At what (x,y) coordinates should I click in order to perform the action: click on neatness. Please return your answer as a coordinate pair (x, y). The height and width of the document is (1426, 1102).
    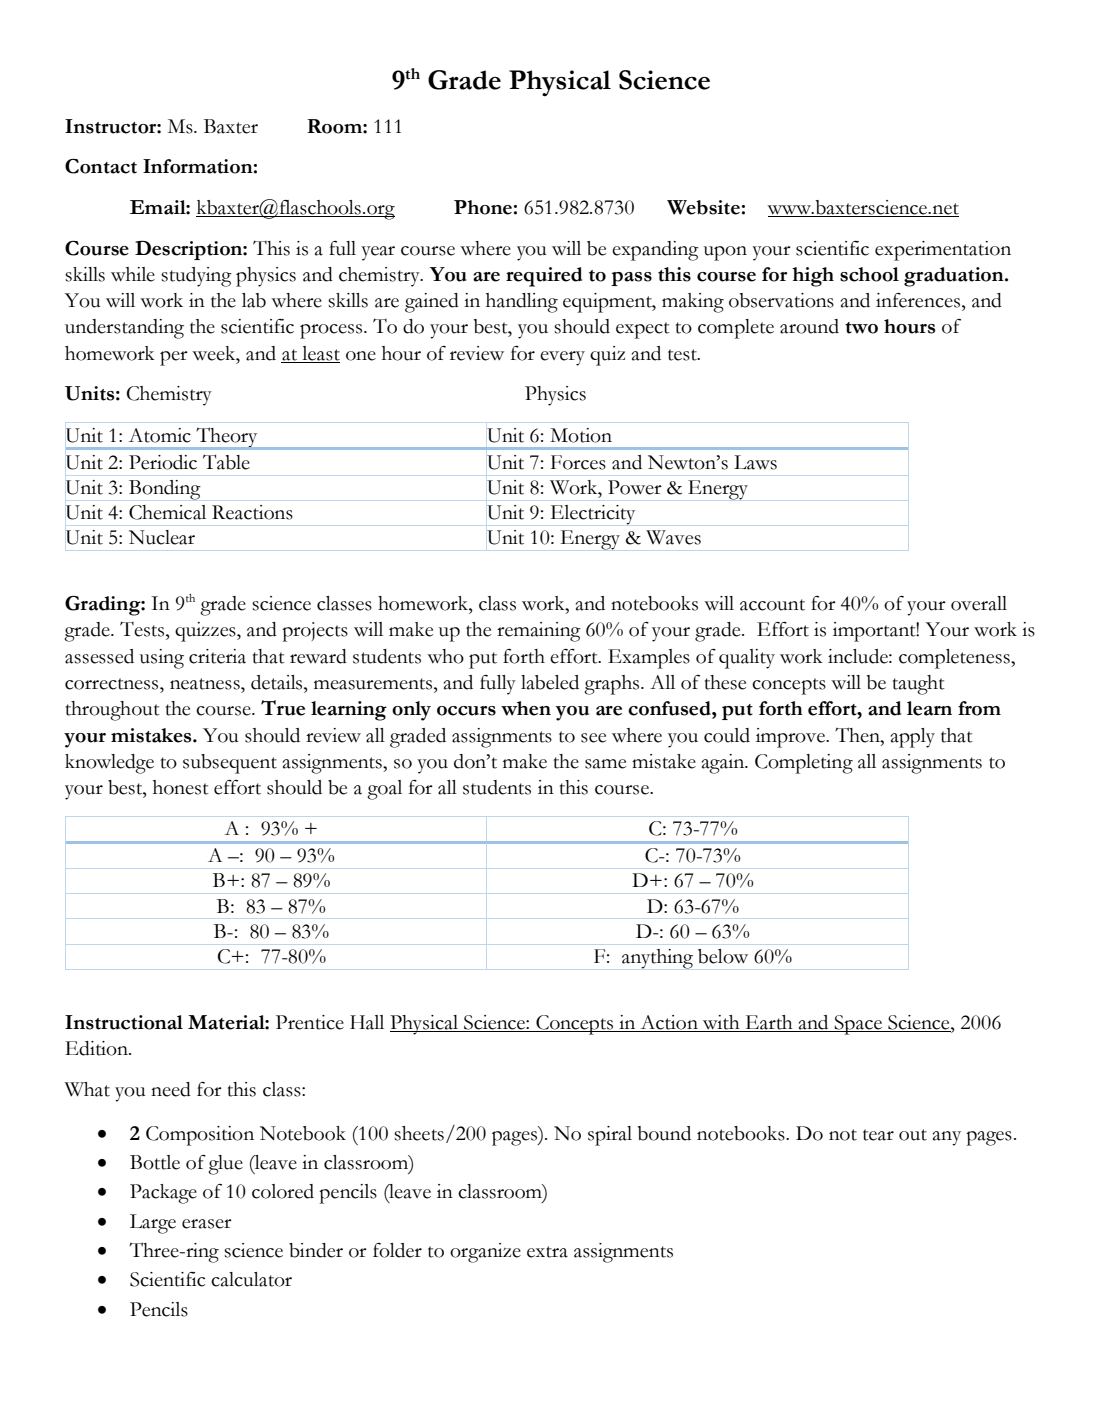
    Looking at the image, I should click on (206, 684).
